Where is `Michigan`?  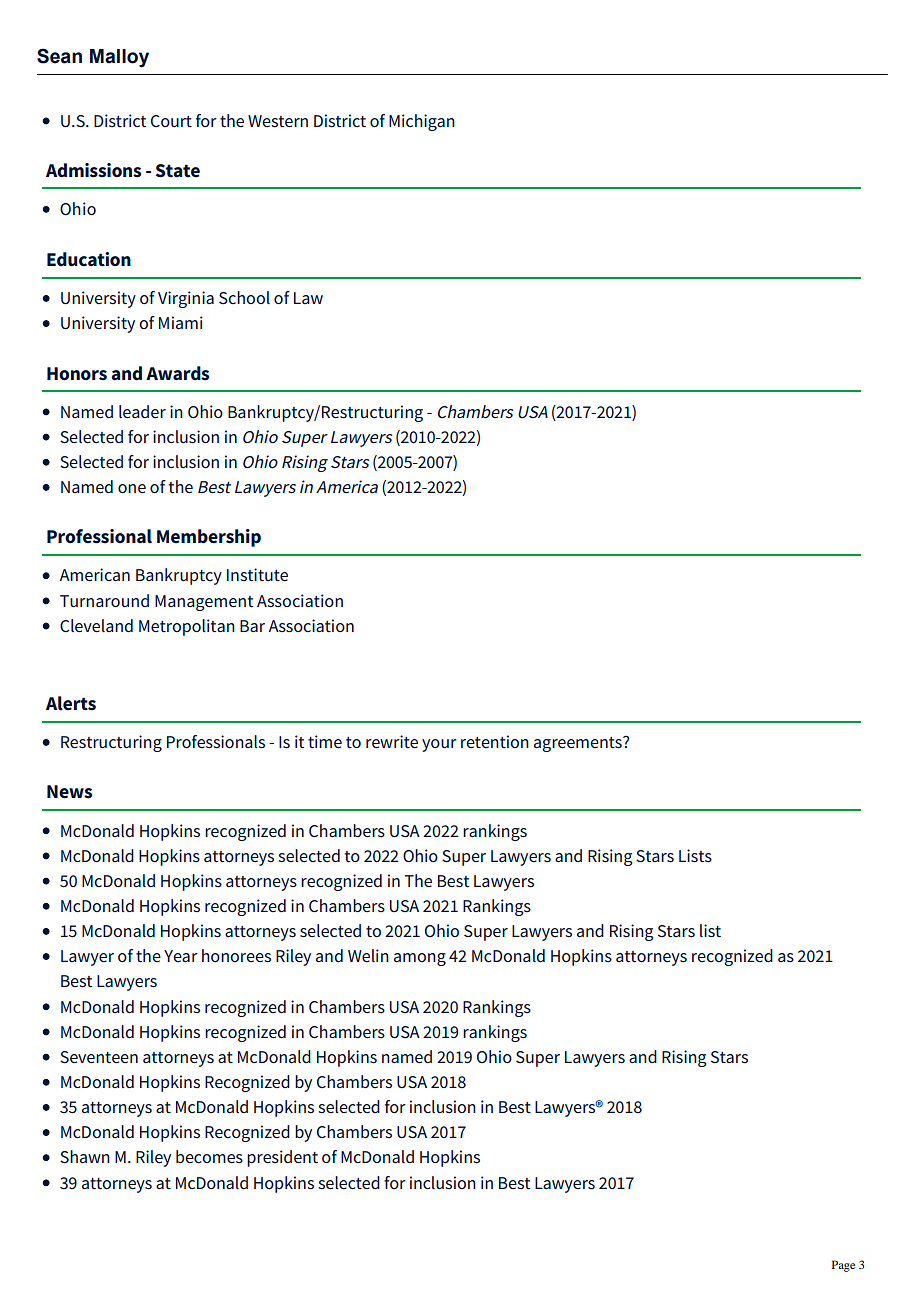 Michigan is located at coordinates (422, 122).
